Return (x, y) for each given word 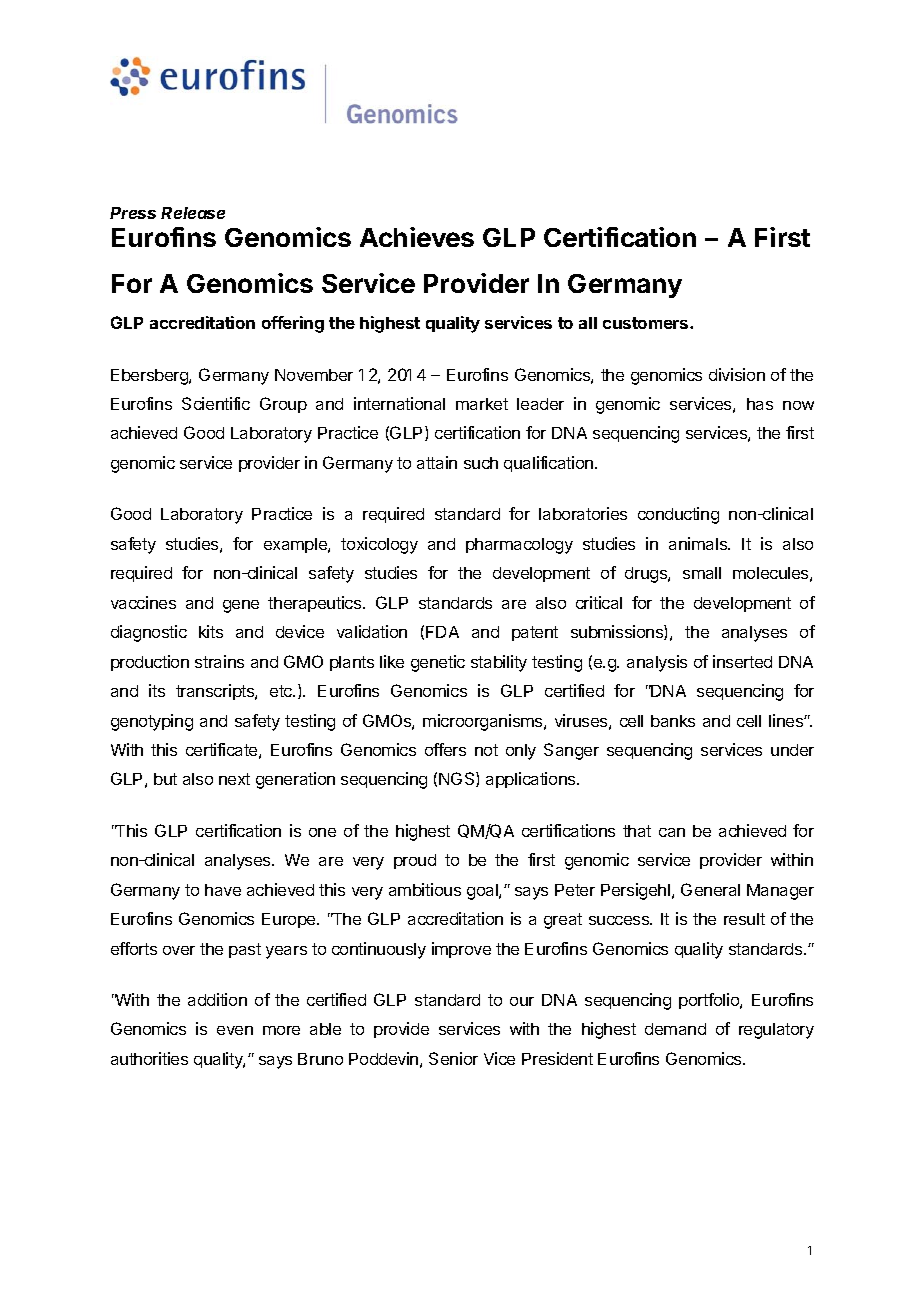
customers (647, 323)
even (235, 1030)
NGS (458, 779)
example (296, 545)
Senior (453, 1058)
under (792, 750)
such (481, 463)
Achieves (417, 237)
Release (193, 213)
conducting (678, 515)
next (234, 779)
